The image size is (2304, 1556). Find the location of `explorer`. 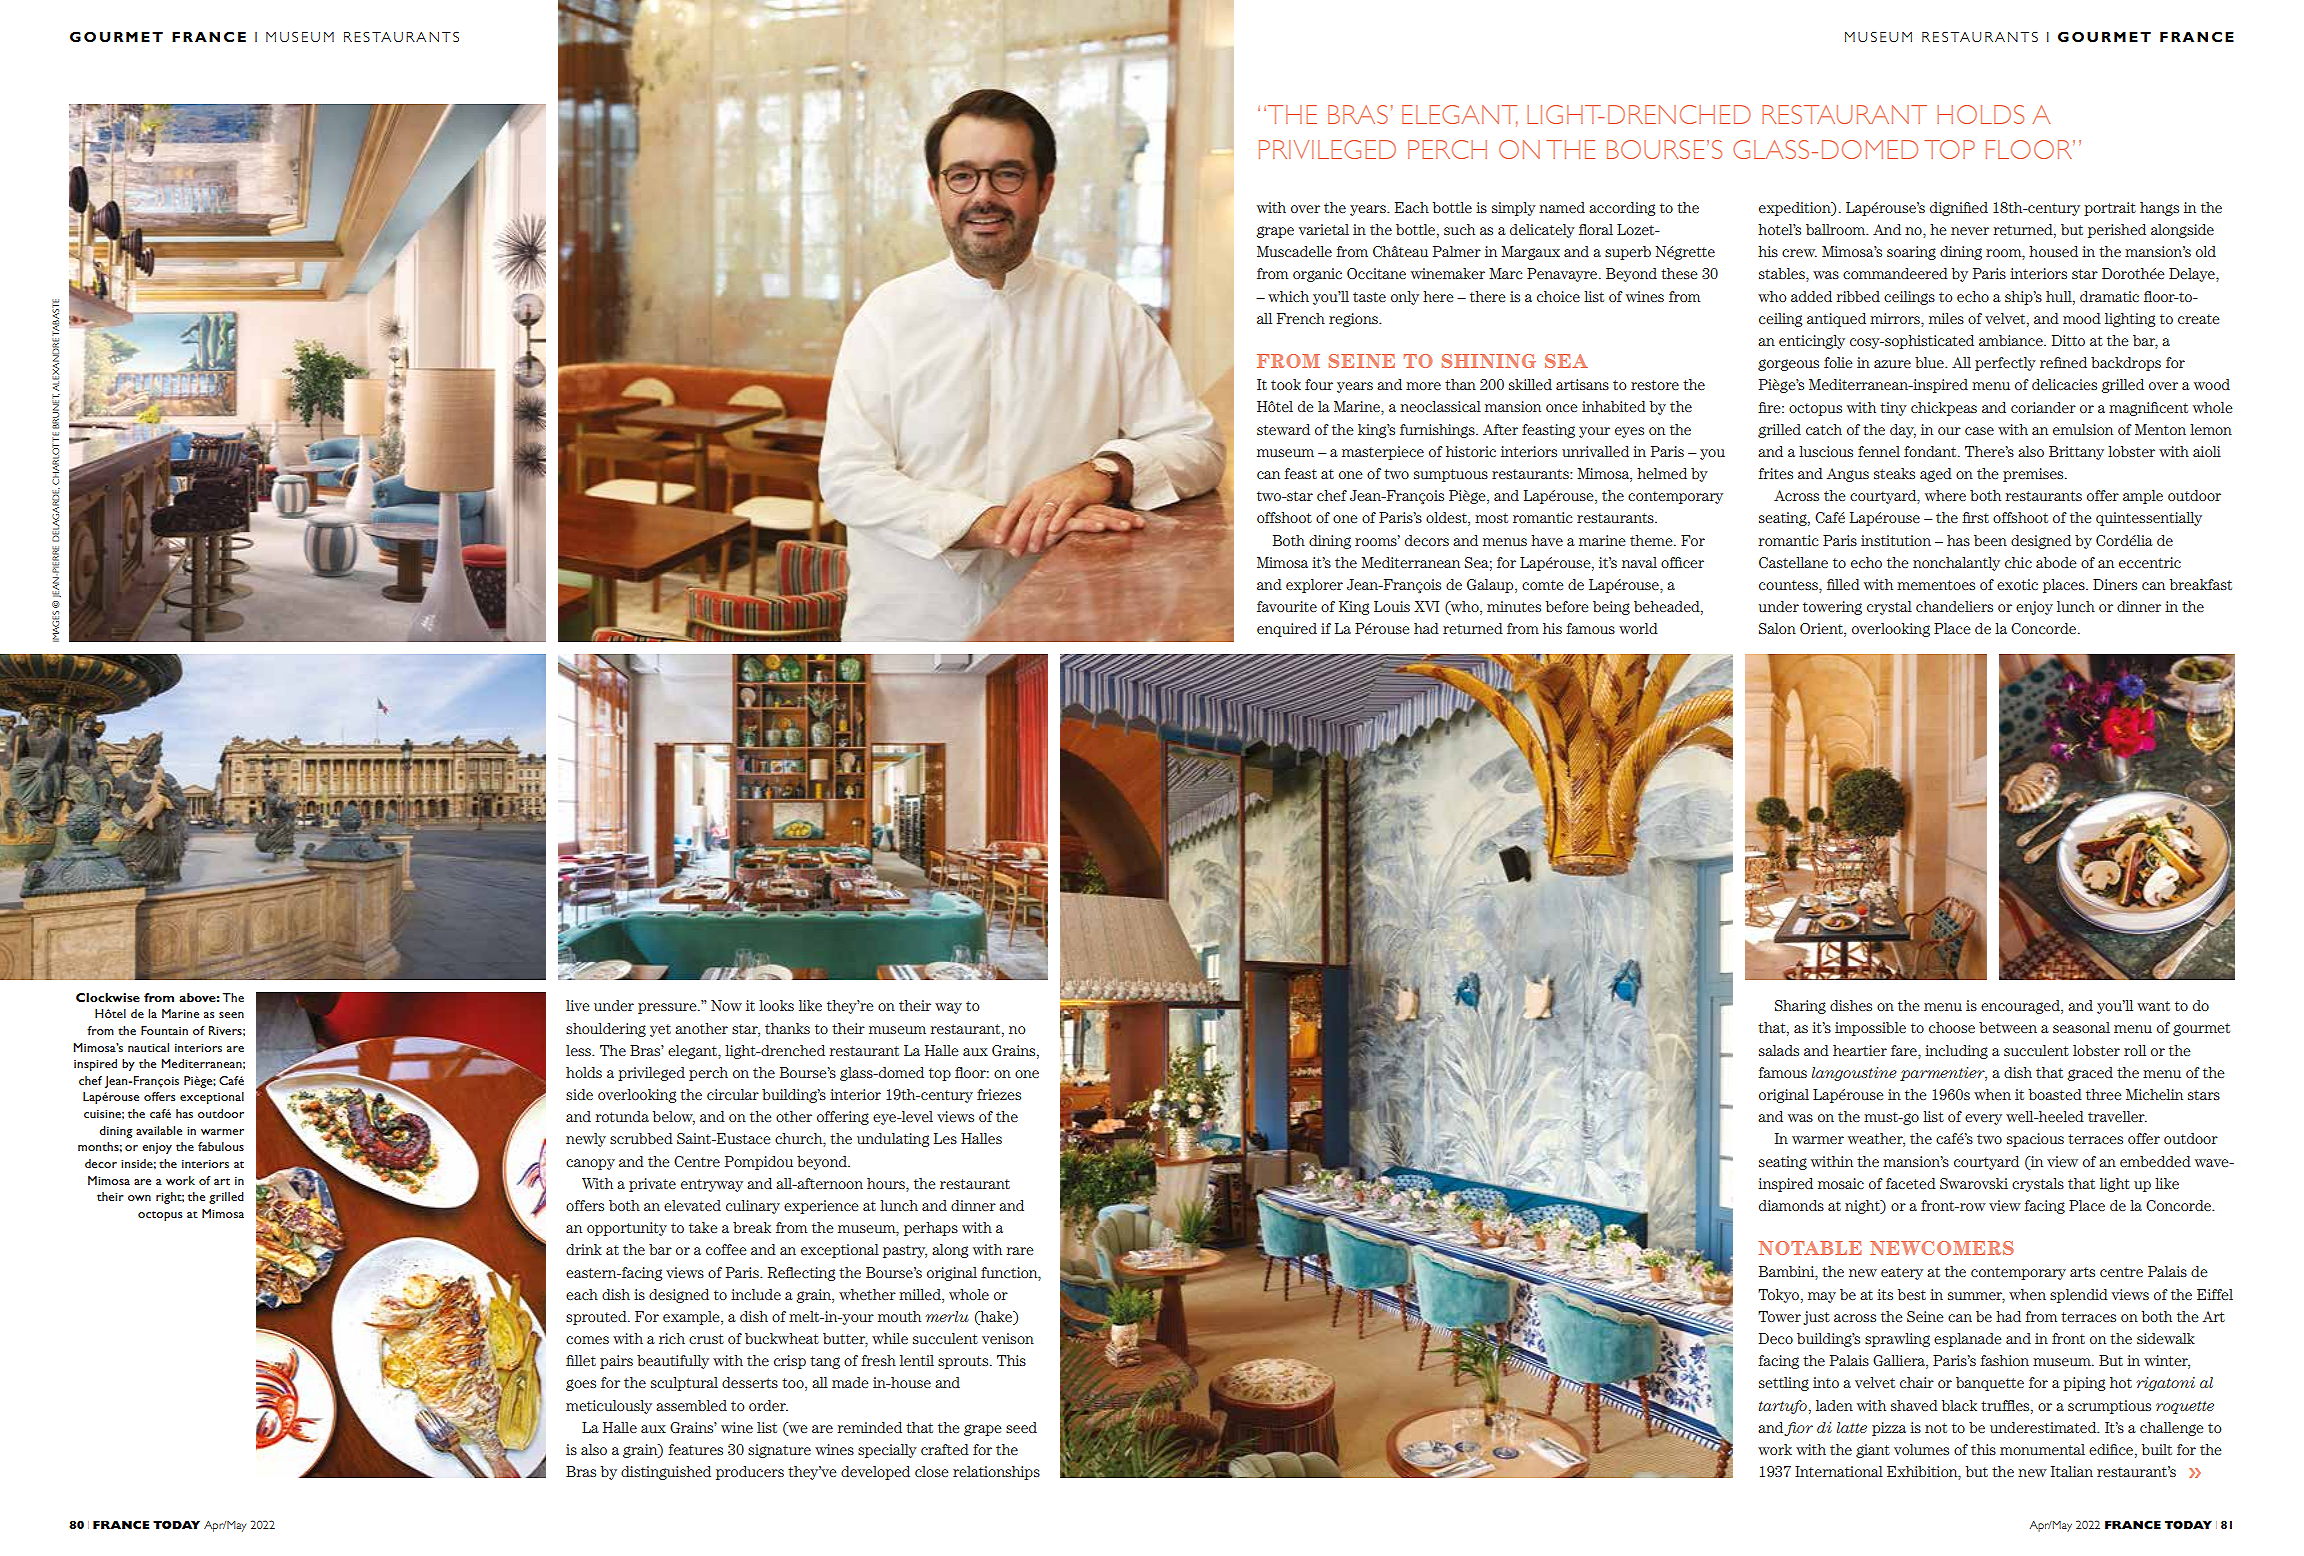

explorer is located at coordinates (1314, 586).
